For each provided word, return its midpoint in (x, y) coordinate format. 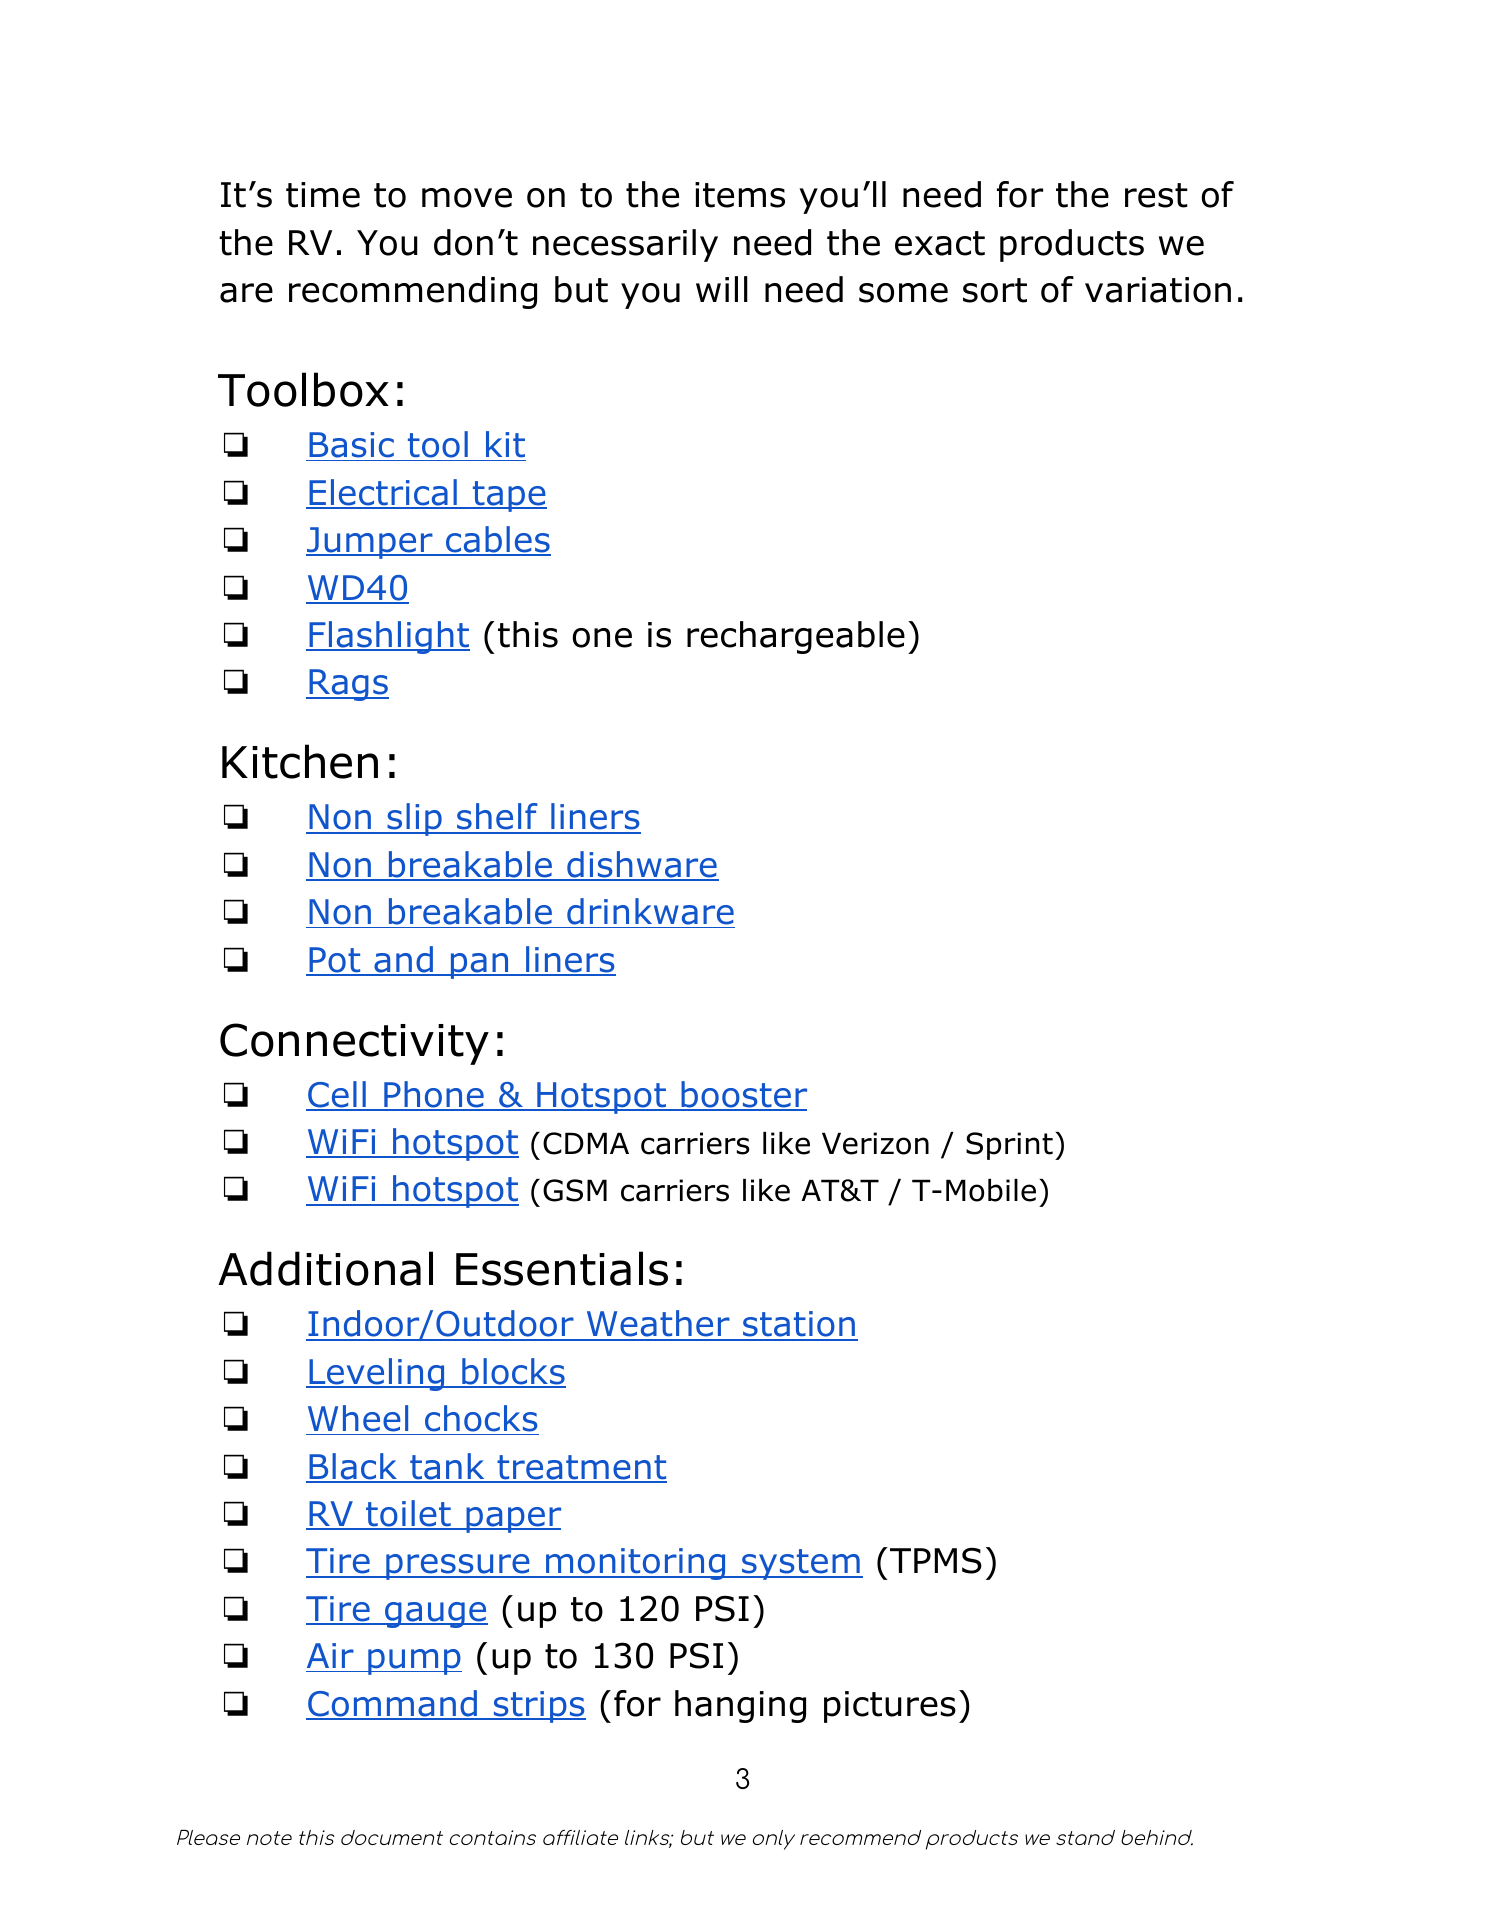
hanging (740, 1706)
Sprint (1009, 1146)
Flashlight (388, 637)
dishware (642, 865)
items (740, 195)
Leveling (377, 1374)
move (467, 198)
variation (1158, 290)
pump (414, 1662)
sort (995, 290)
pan (480, 966)
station (799, 1325)
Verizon (875, 1143)
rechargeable (796, 637)
